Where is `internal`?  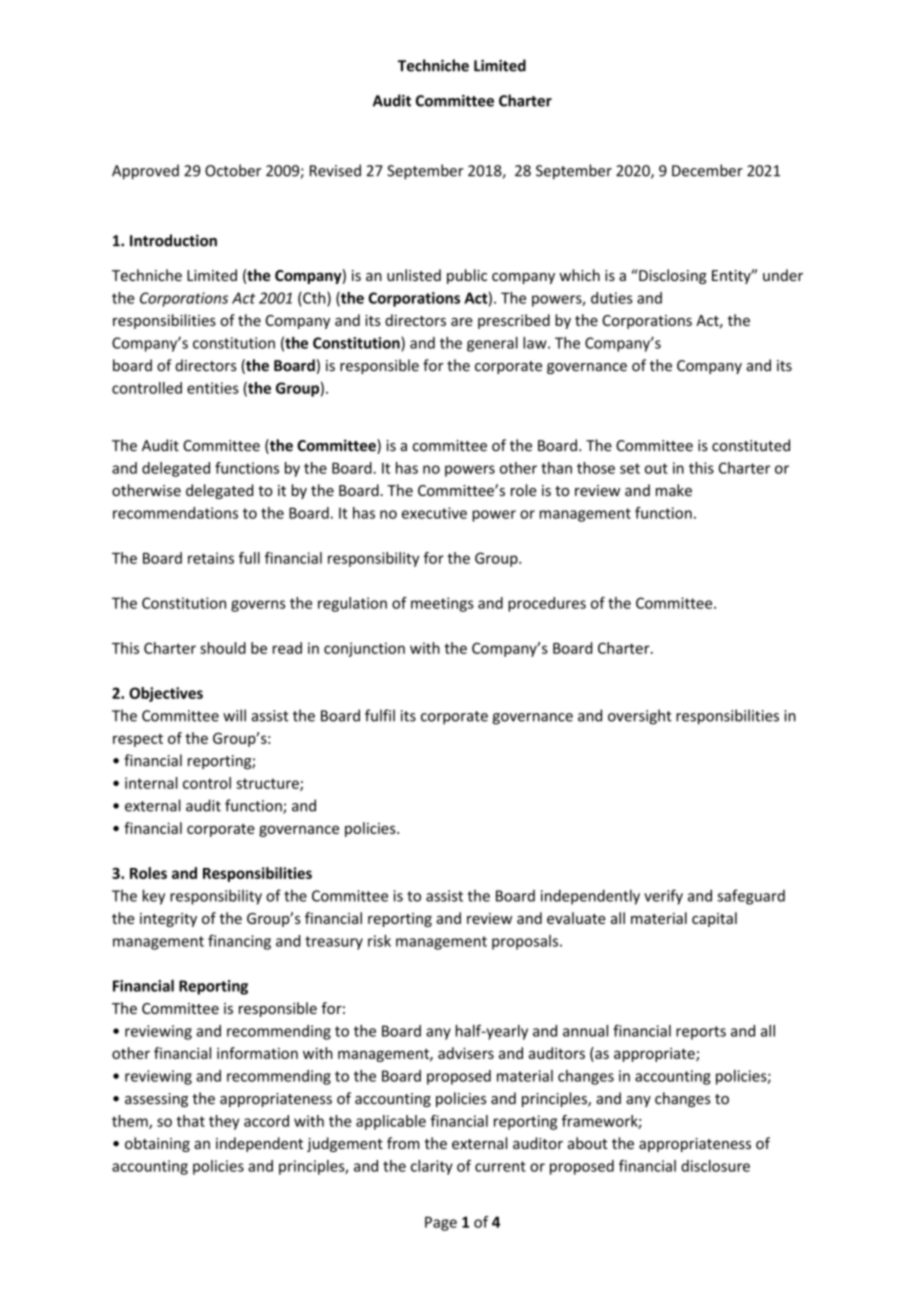 internal is located at coordinates (151, 783).
